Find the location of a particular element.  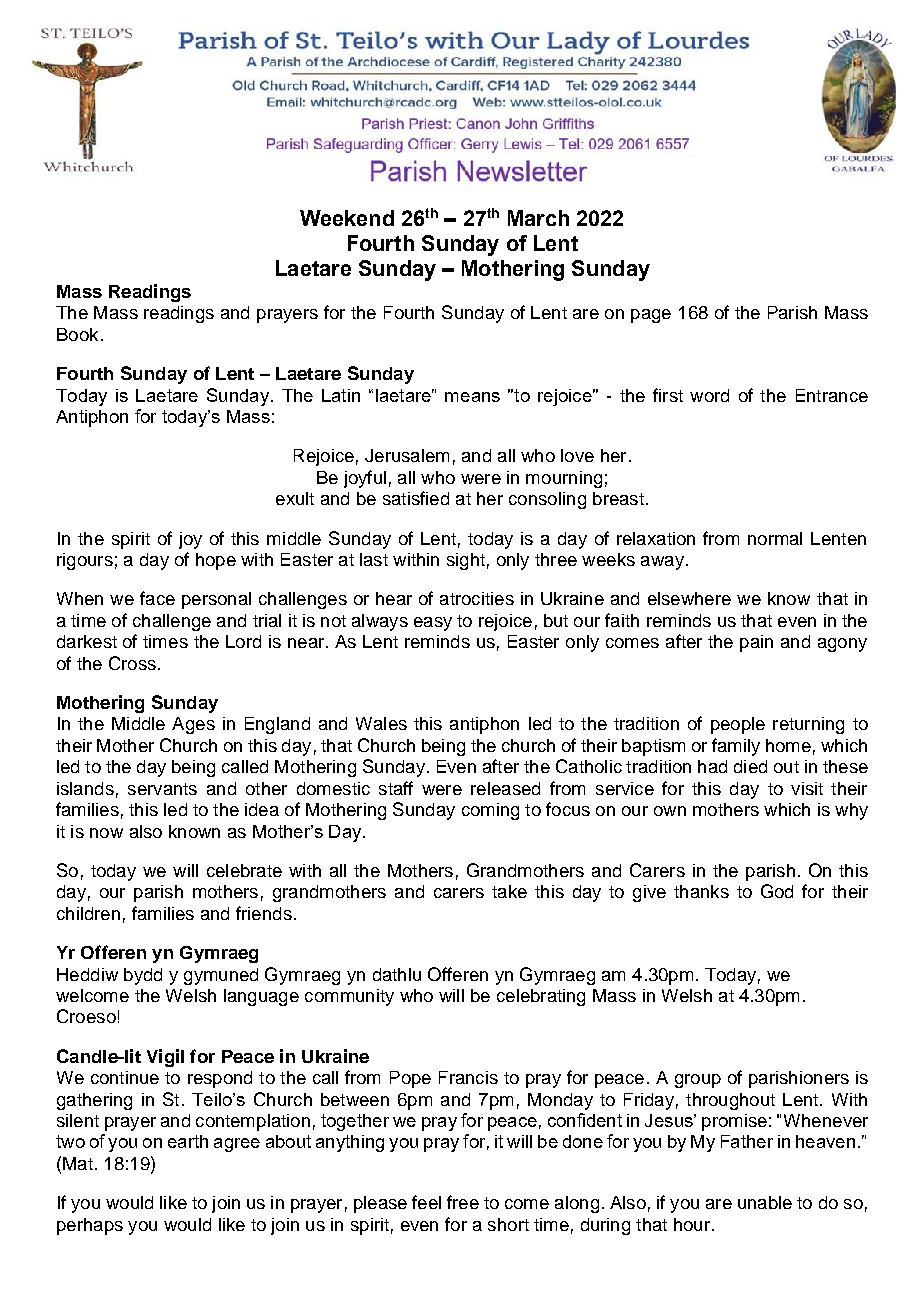

perhaps is located at coordinates (90, 1226).
